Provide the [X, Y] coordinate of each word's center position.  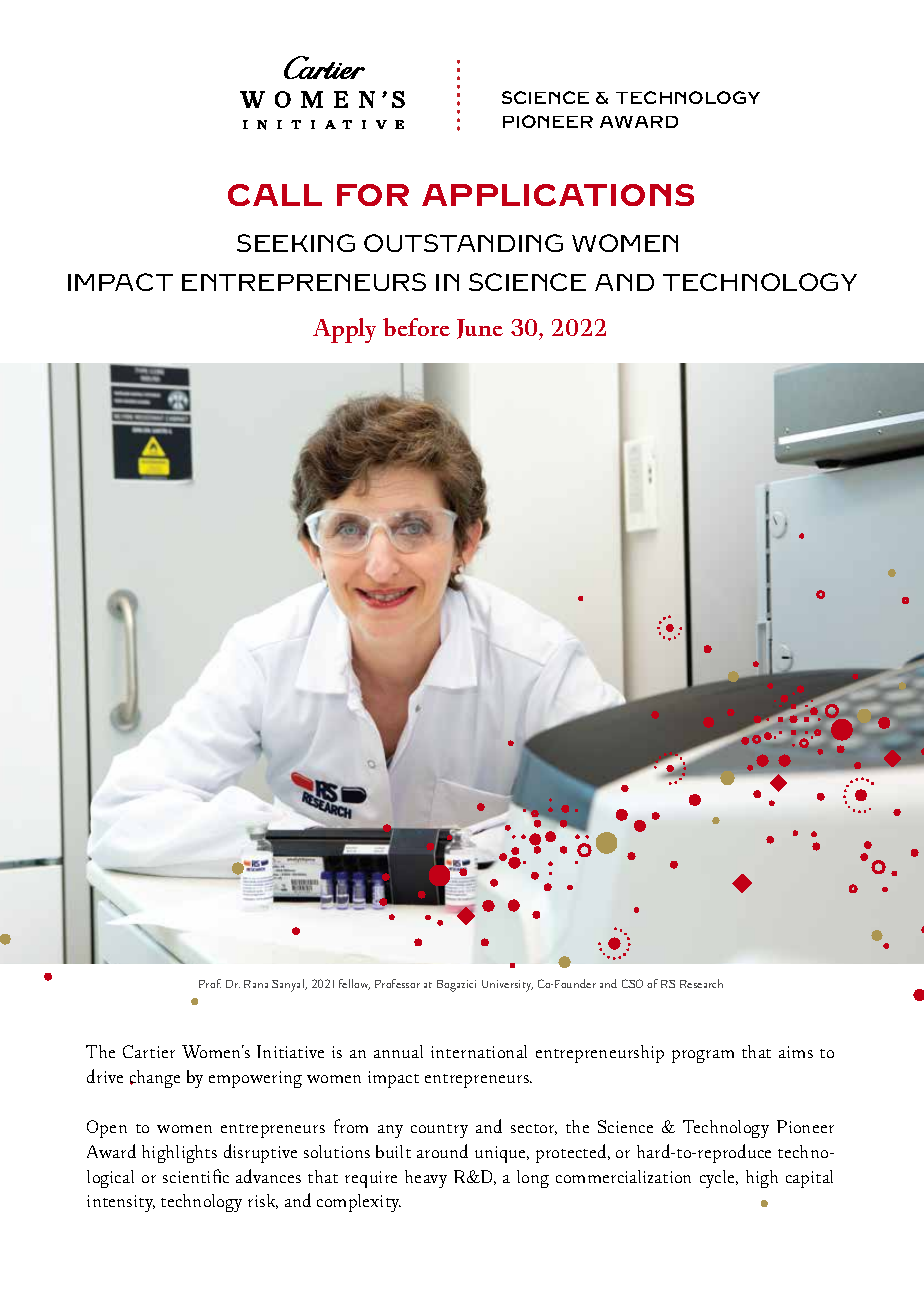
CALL [275, 195]
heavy [426, 1179]
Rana [256, 984]
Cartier [149, 1051]
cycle [718, 1179]
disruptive [260, 1153]
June [480, 329]
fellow [354, 984]
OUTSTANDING [463, 243]
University [507, 986]
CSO [632, 983]
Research [701, 983]
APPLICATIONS [558, 195]
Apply [344, 330]
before [416, 327]
